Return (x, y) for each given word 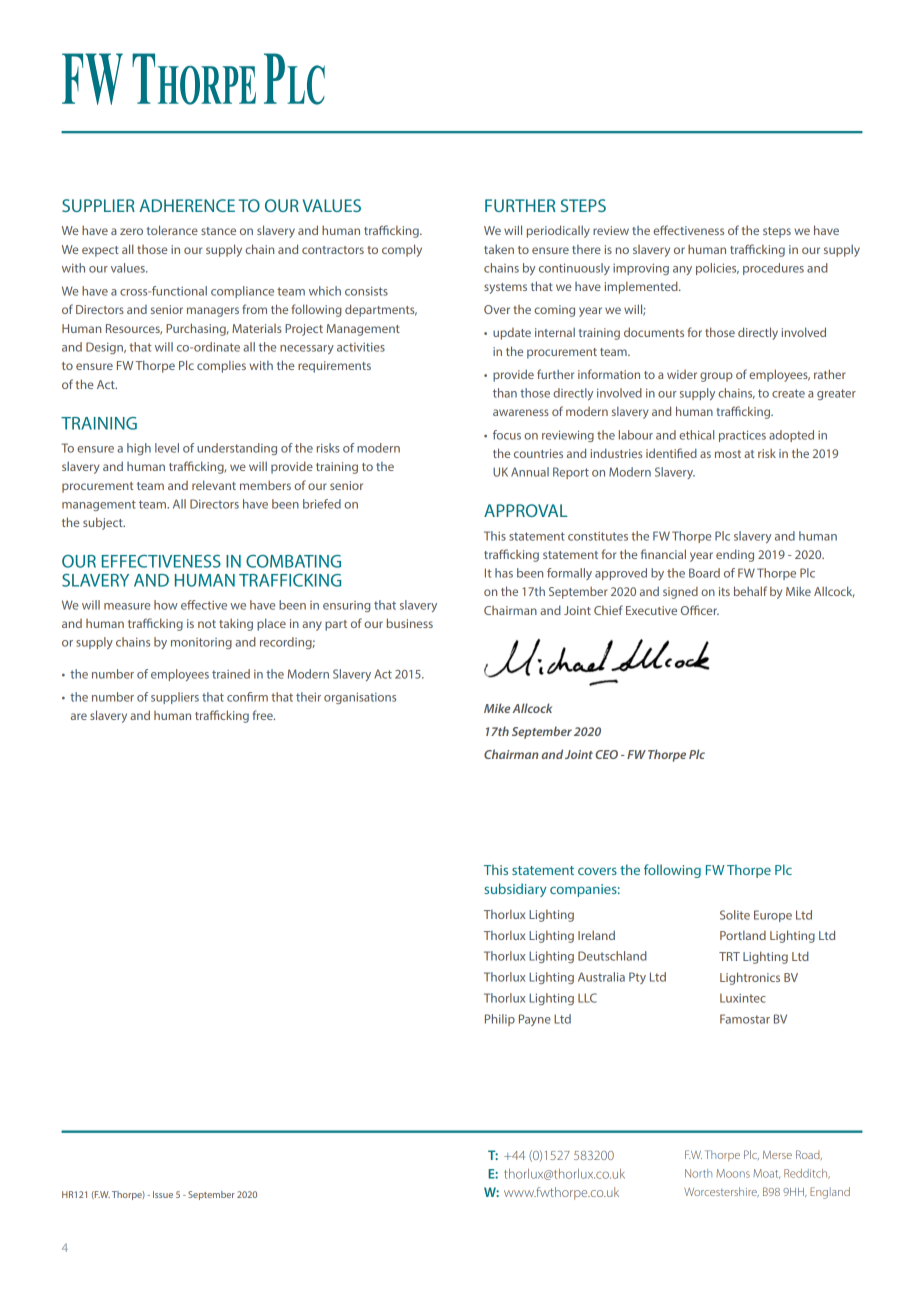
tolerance (172, 230)
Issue (163, 1194)
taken (499, 249)
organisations (360, 698)
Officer (700, 610)
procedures (773, 269)
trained (231, 674)
